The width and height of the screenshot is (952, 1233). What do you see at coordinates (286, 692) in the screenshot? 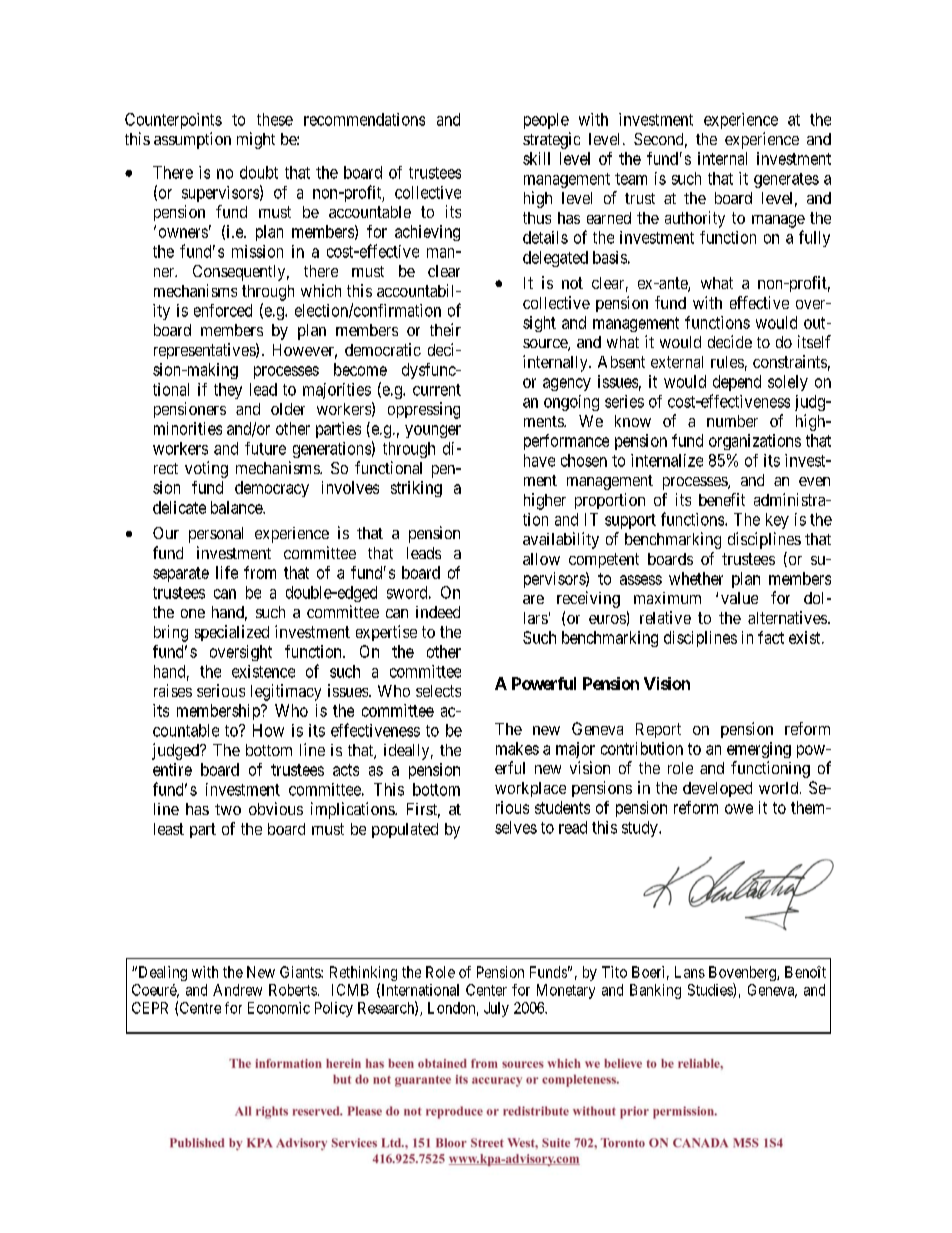
I see `legitimacy` at bounding box center [286, 692].
